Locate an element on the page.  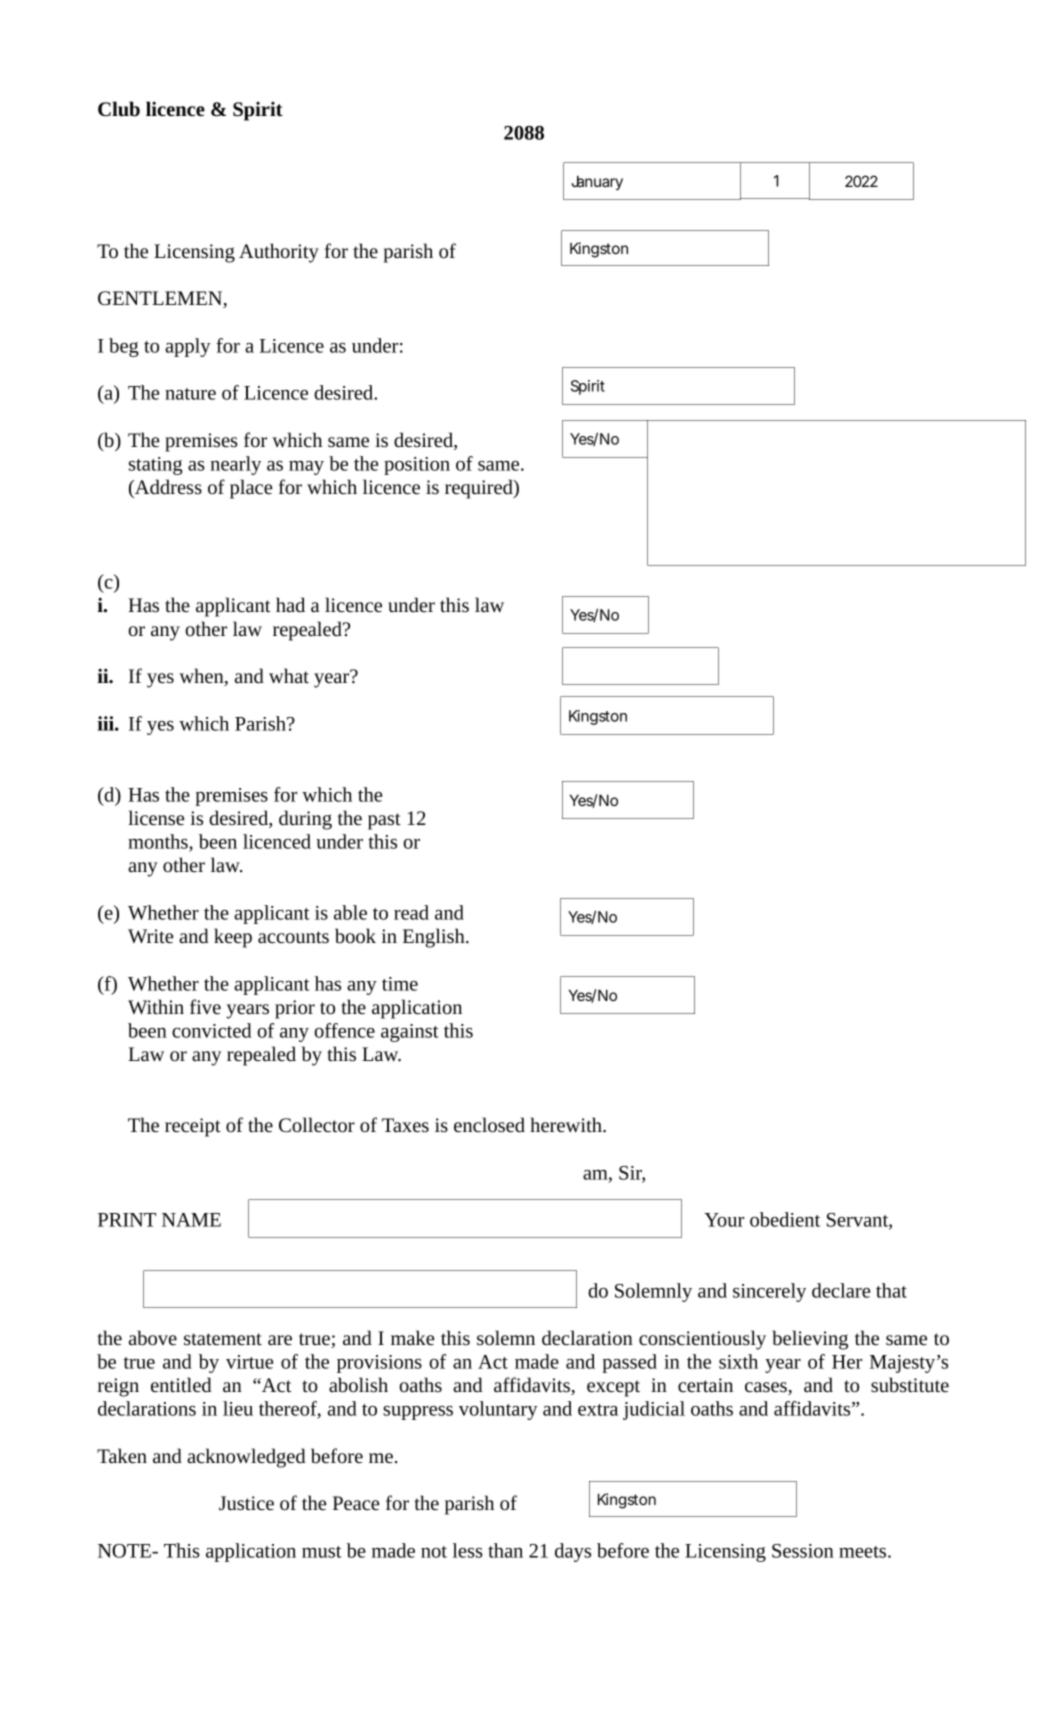
position is located at coordinates (417, 466).
